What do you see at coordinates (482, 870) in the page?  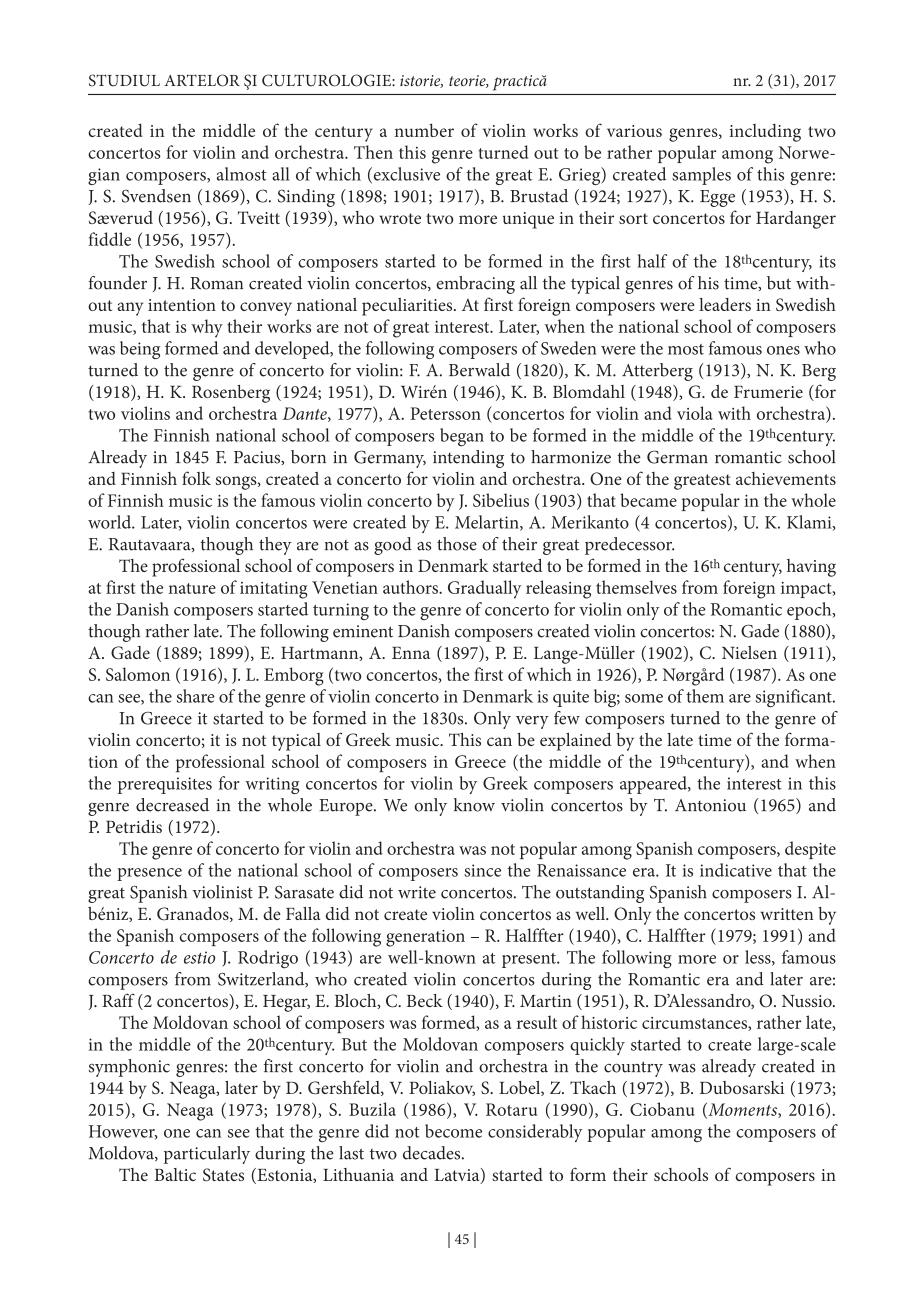 I see `since` at bounding box center [482, 870].
